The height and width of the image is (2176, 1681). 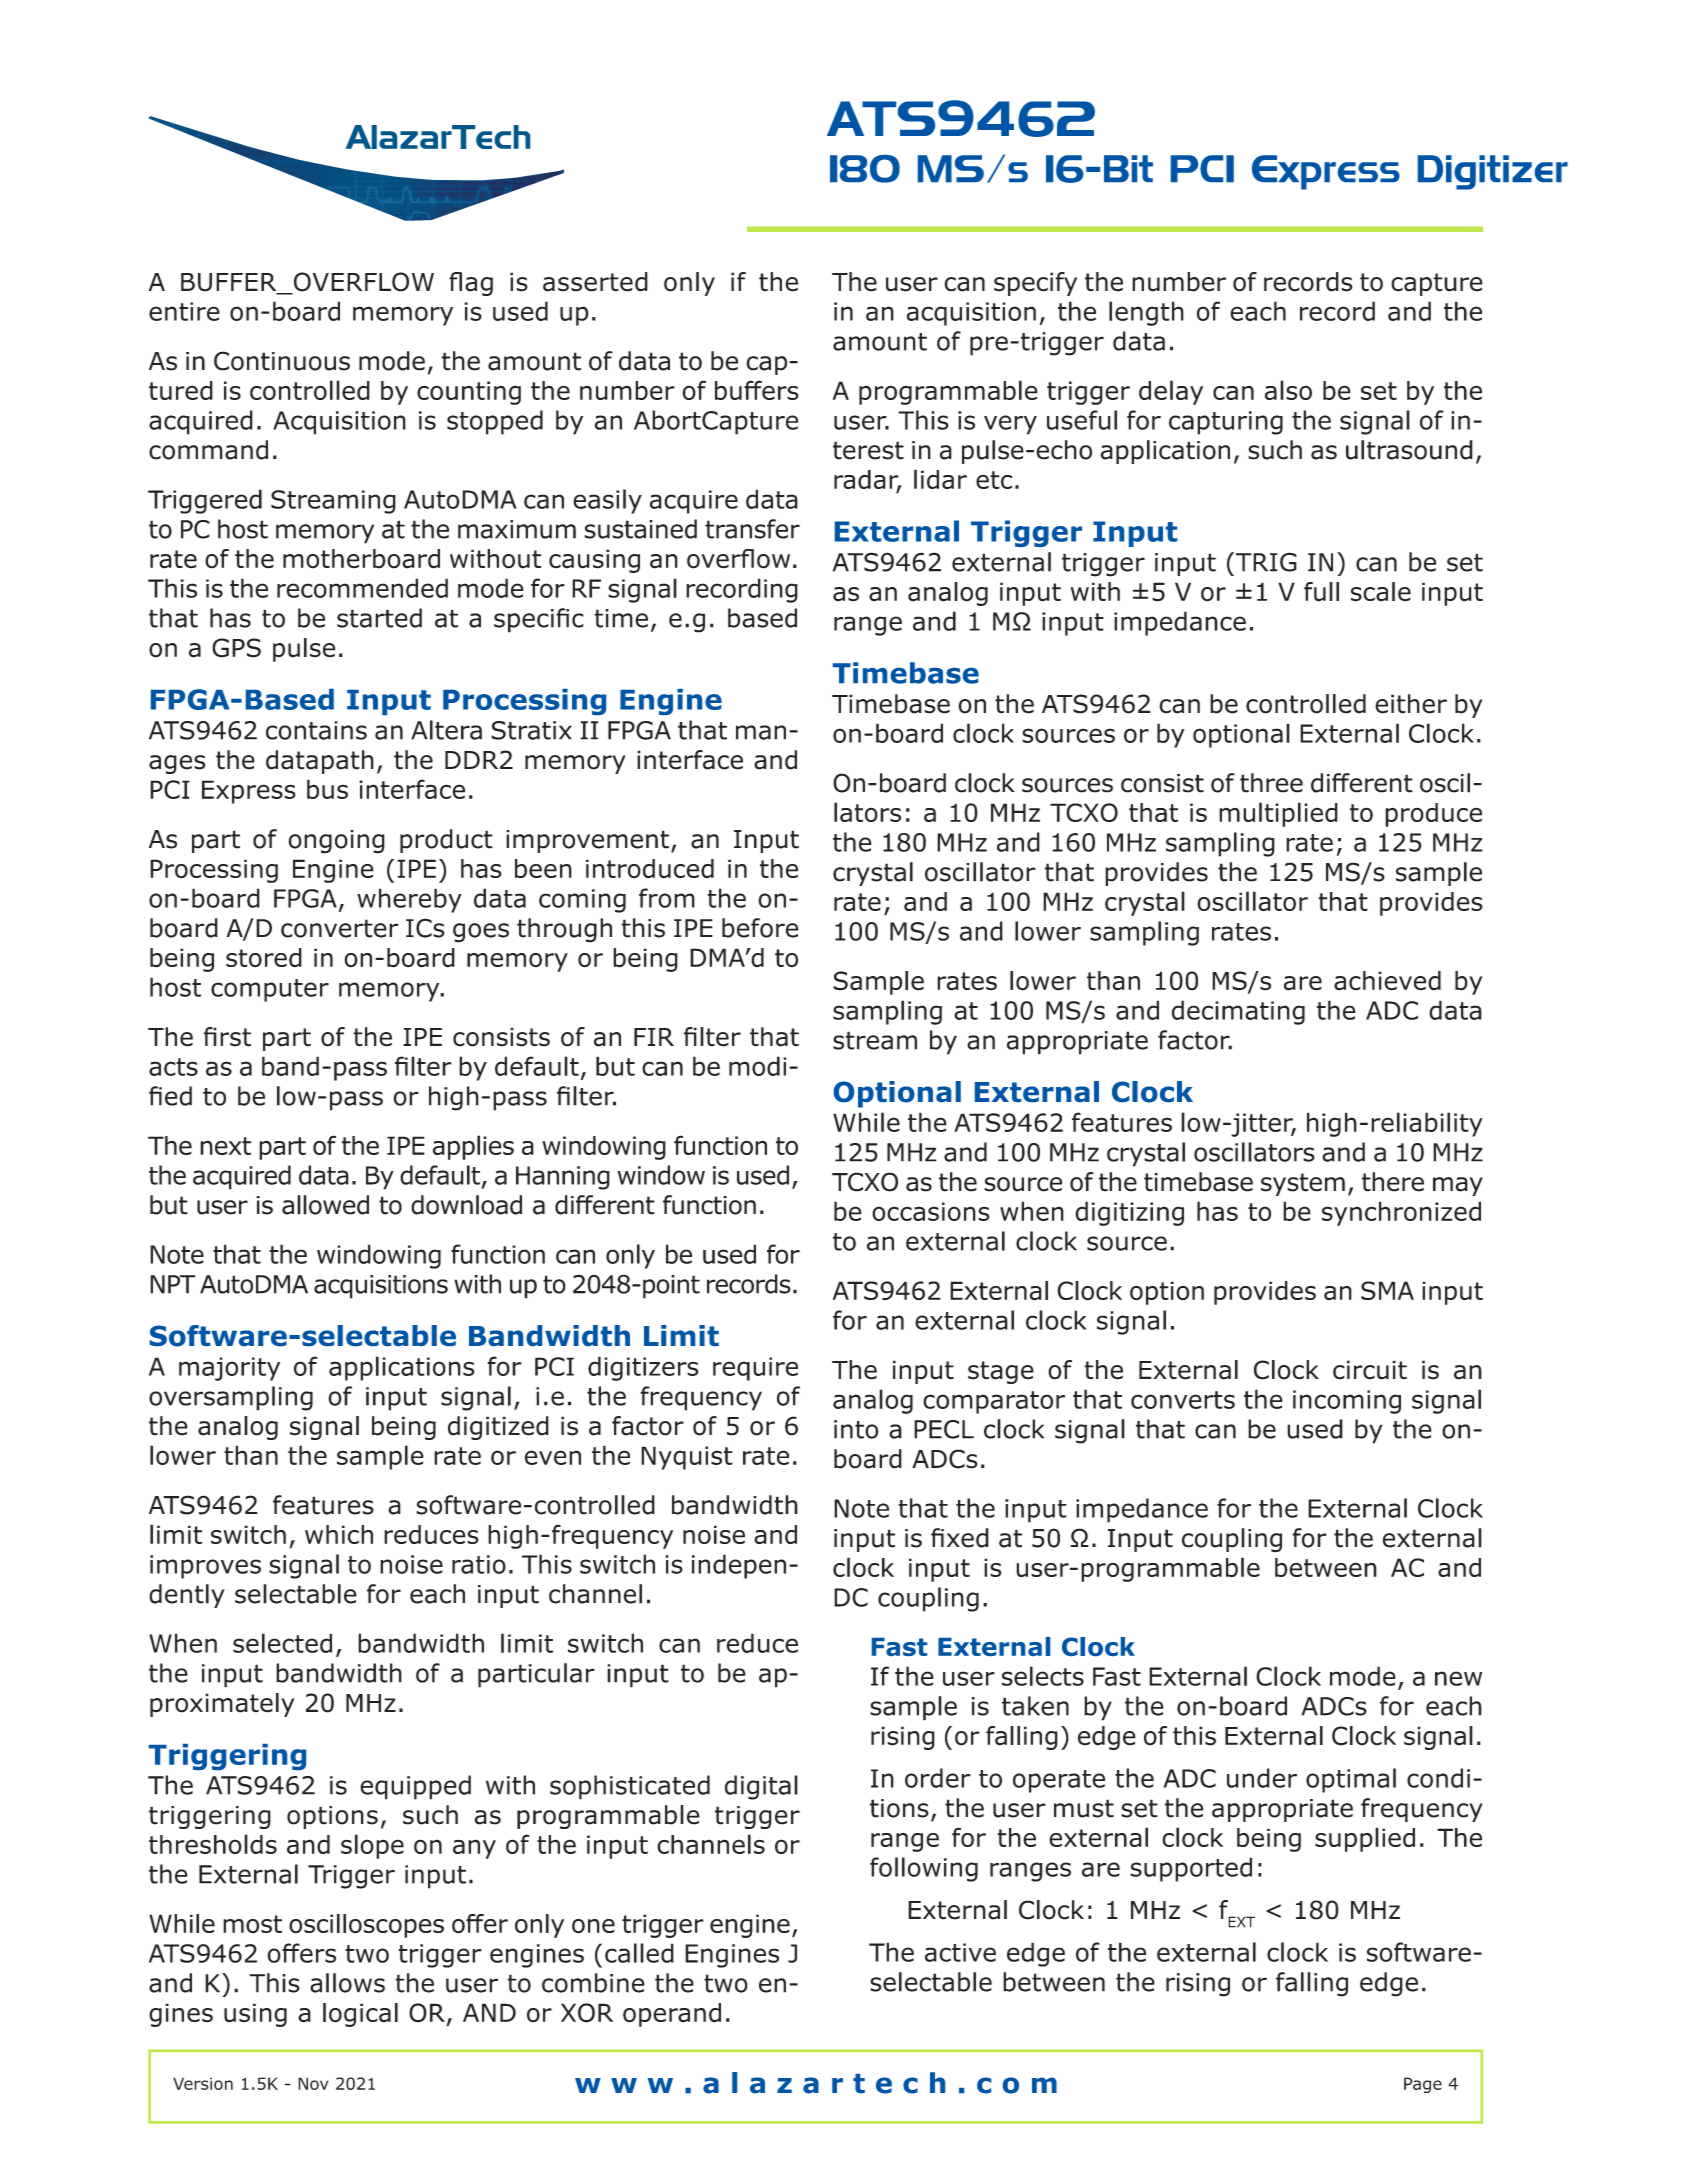 What do you see at coordinates (1370, 1370) in the image?
I see `circuit` at bounding box center [1370, 1370].
